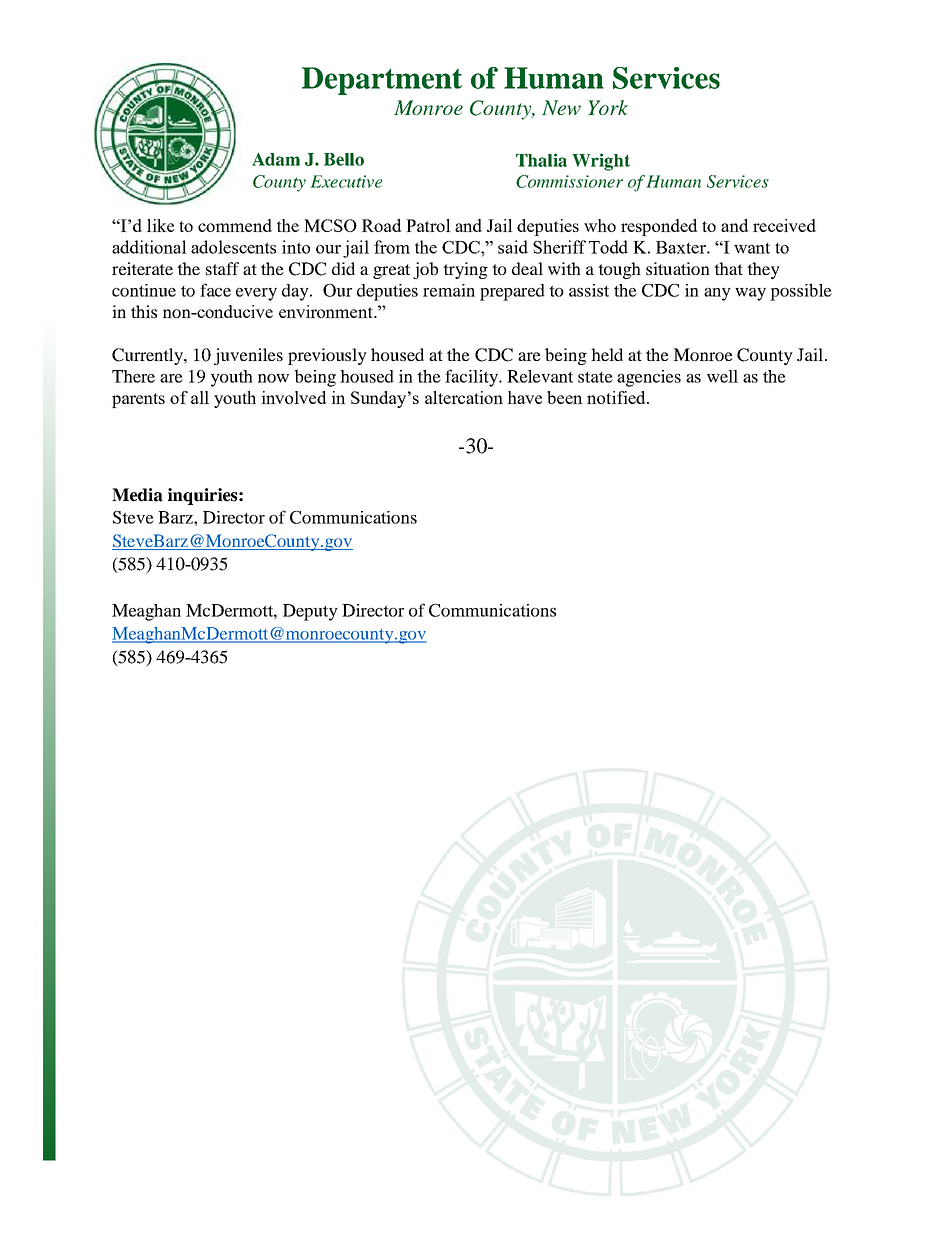 This document has width=952, height=1233. What do you see at coordinates (276, 159) in the document?
I see `Adam` at bounding box center [276, 159].
